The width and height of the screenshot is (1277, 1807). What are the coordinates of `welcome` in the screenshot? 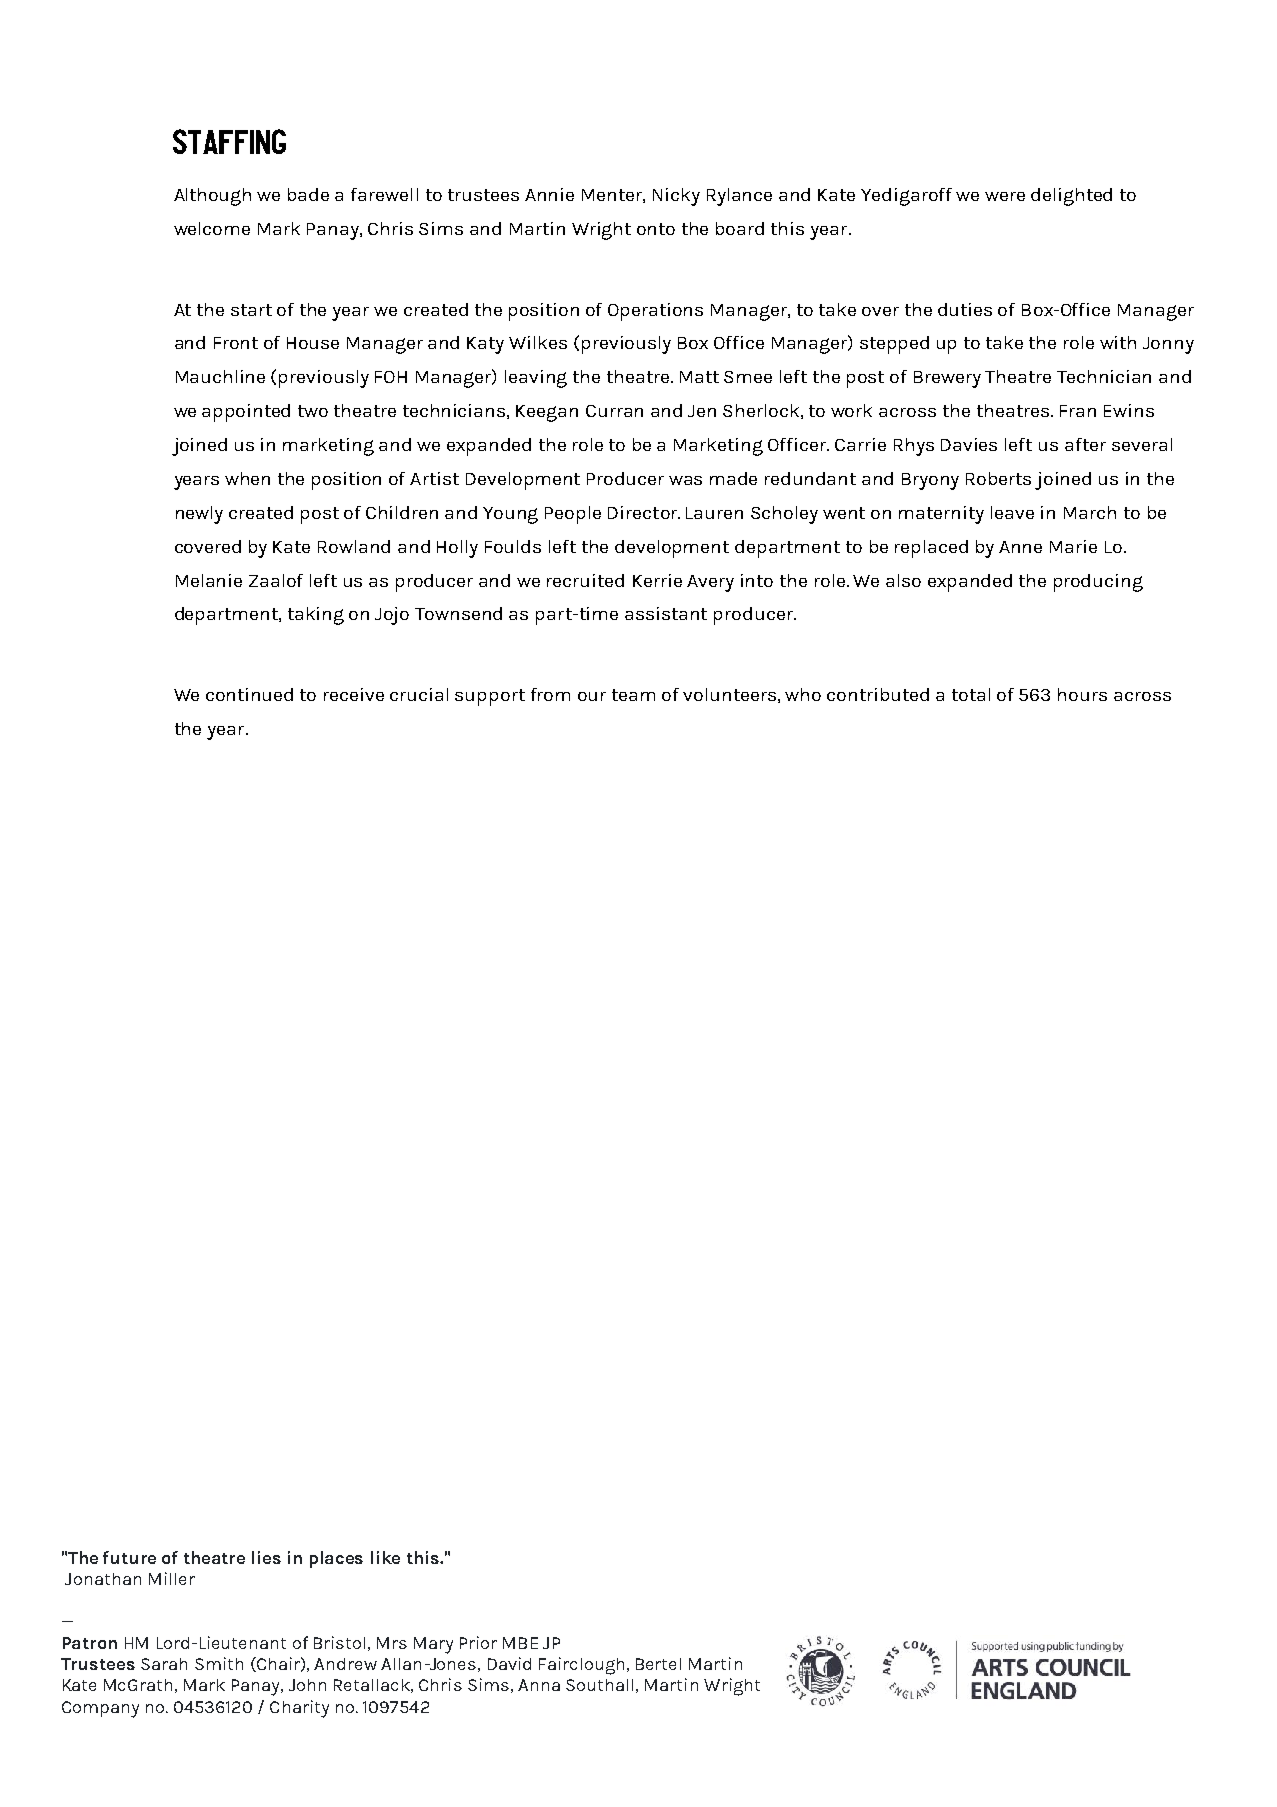 It's located at (212, 228).
